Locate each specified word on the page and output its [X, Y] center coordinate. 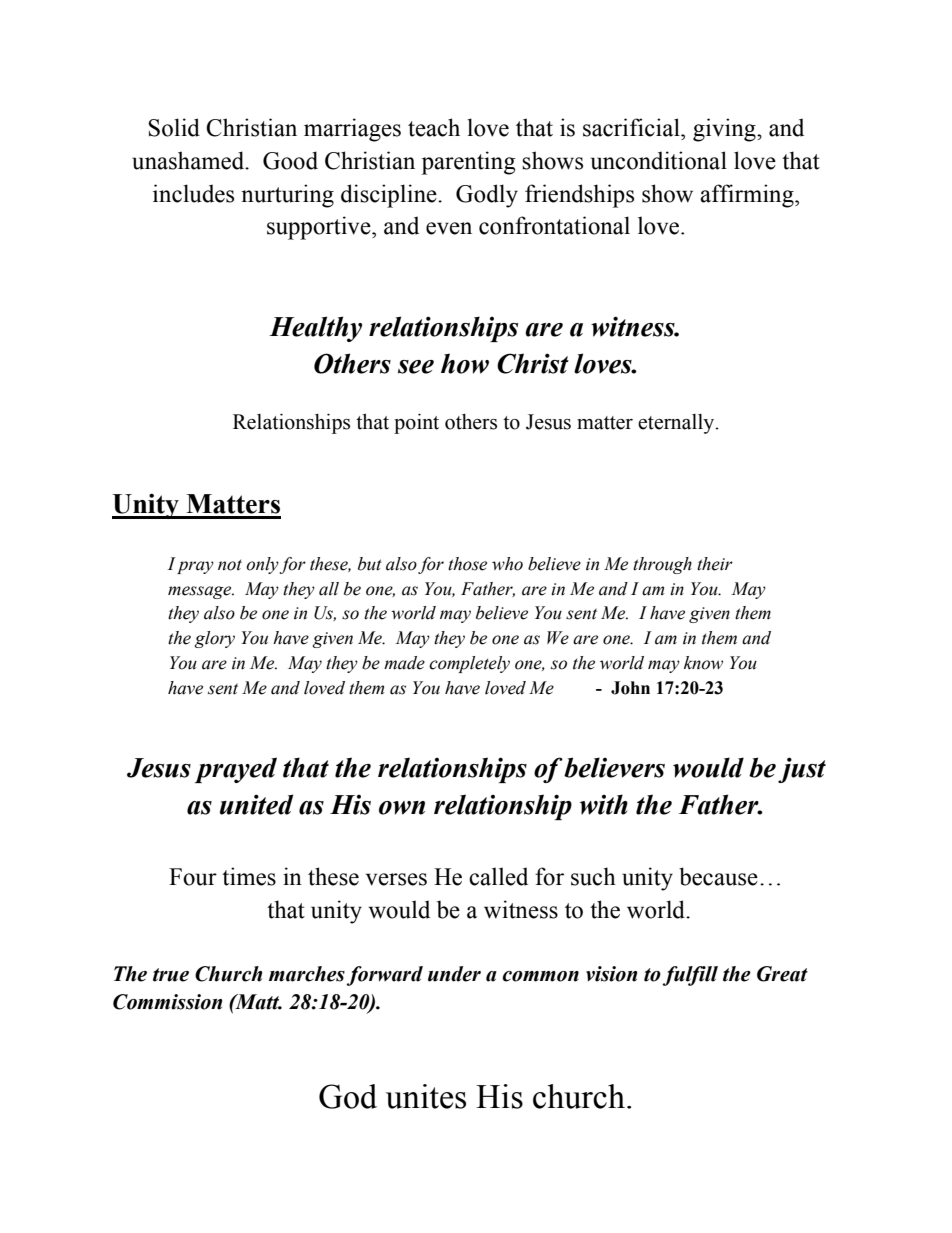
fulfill [690, 976]
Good [290, 160]
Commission [167, 1002]
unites [426, 1096]
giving [725, 130]
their [715, 564]
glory [215, 639]
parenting [468, 163]
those [467, 564]
